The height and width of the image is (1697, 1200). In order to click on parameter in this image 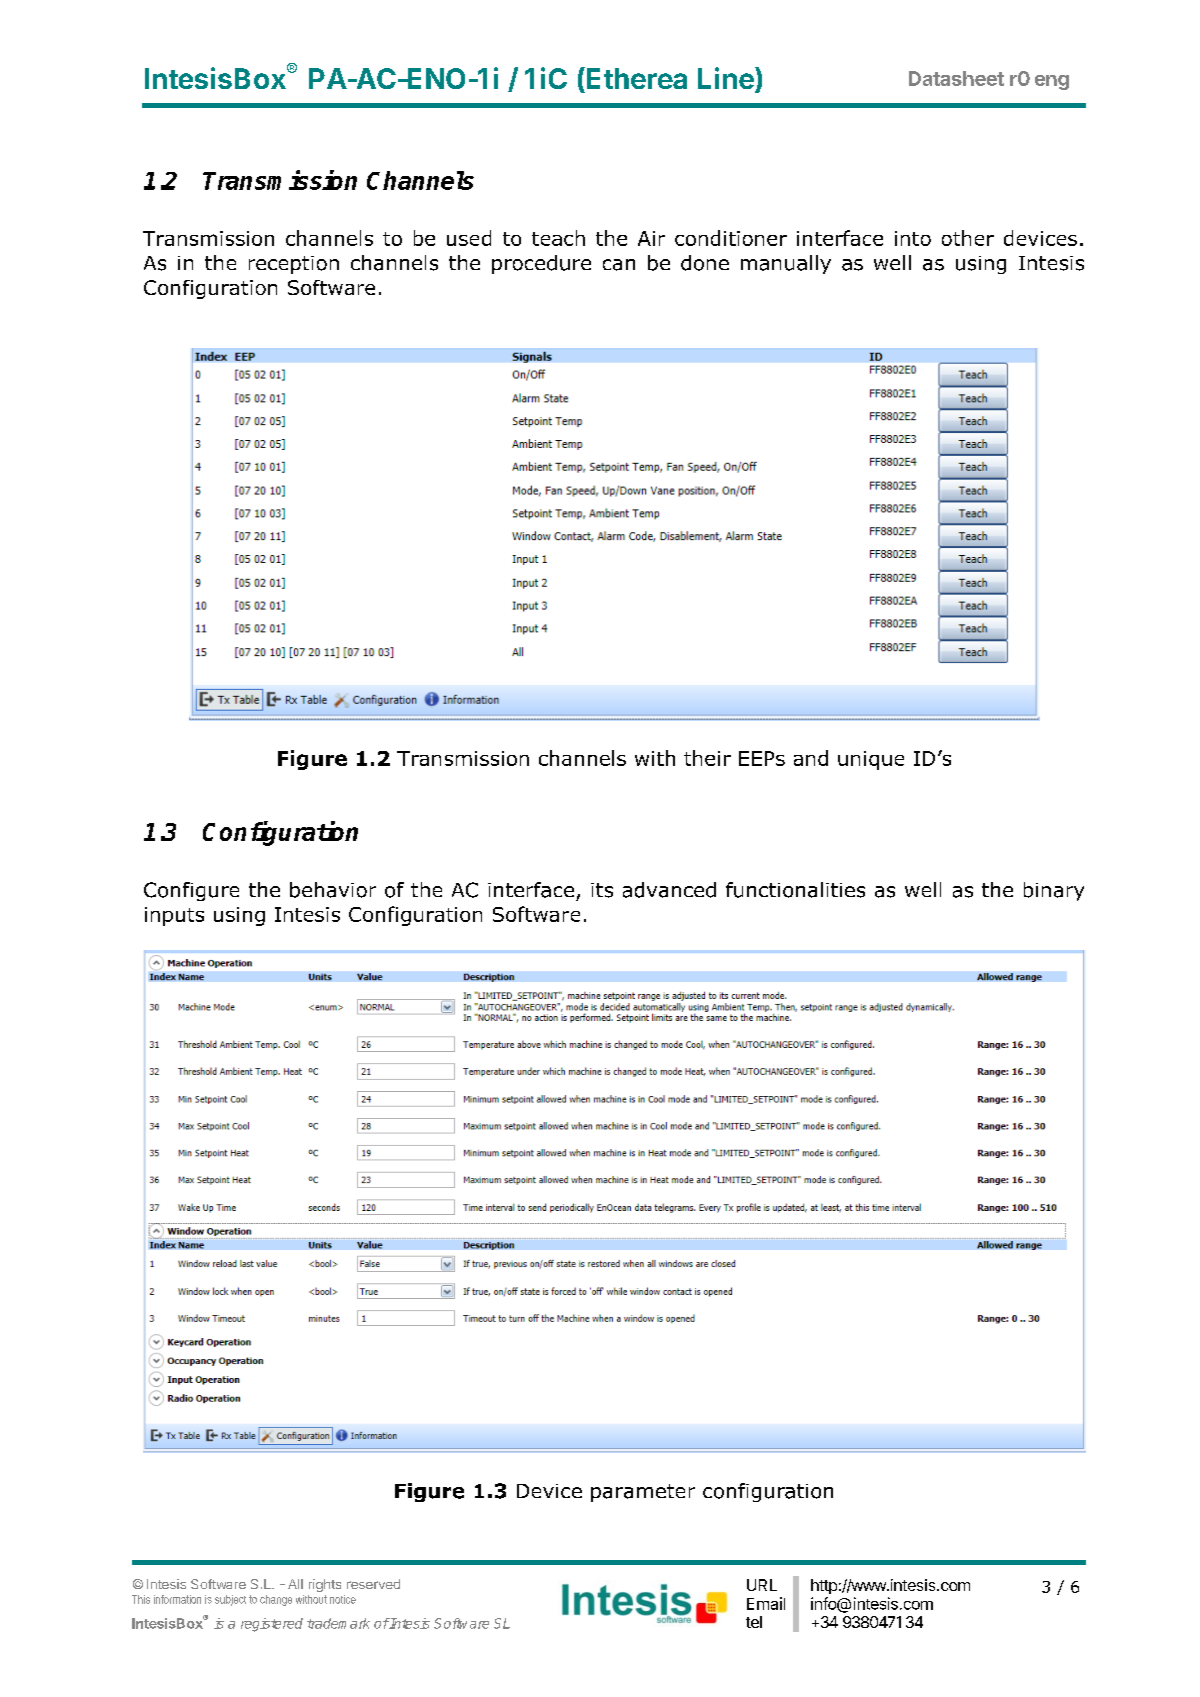, I will do `click(643, 1493)`.
